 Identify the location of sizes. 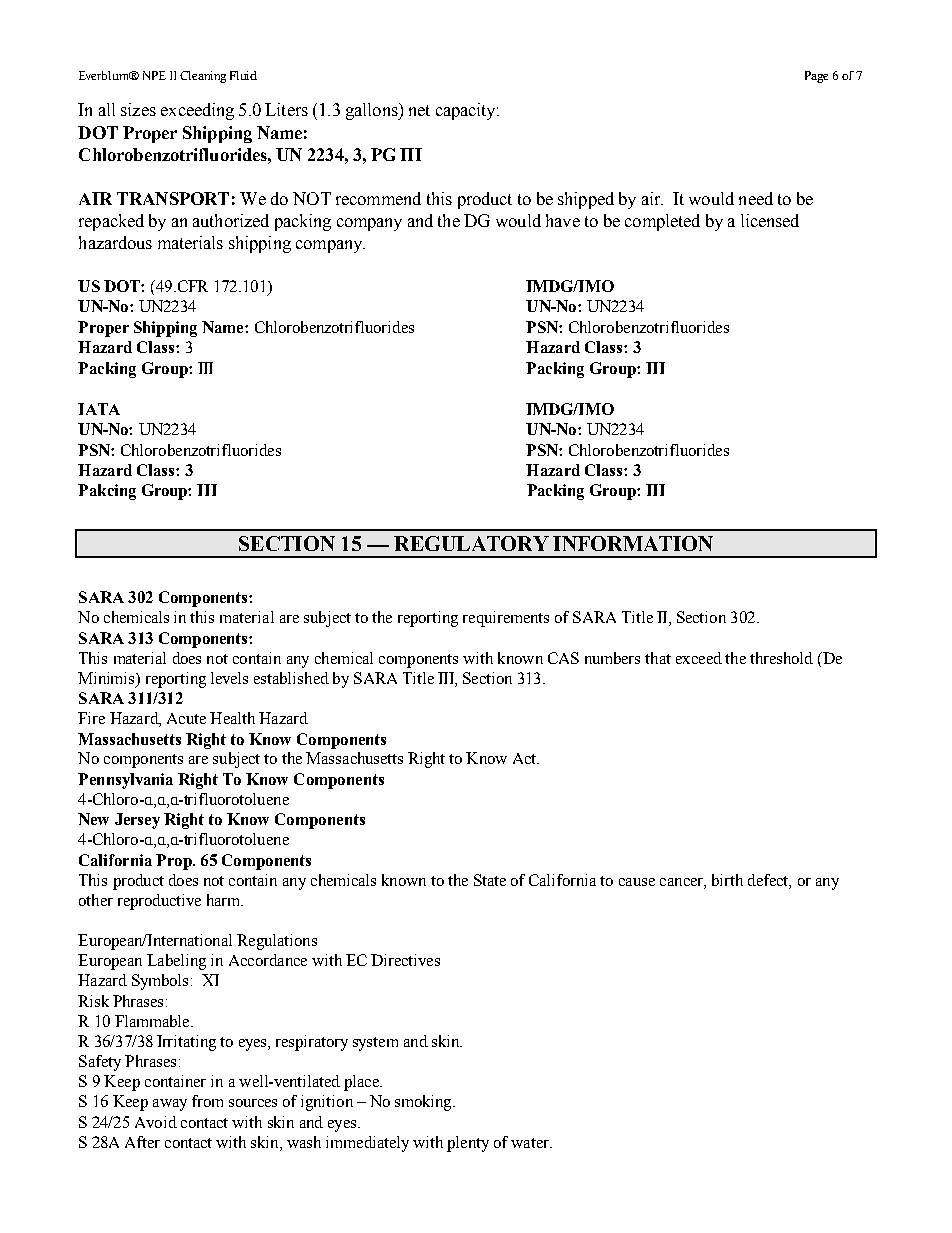
(138, 109).
